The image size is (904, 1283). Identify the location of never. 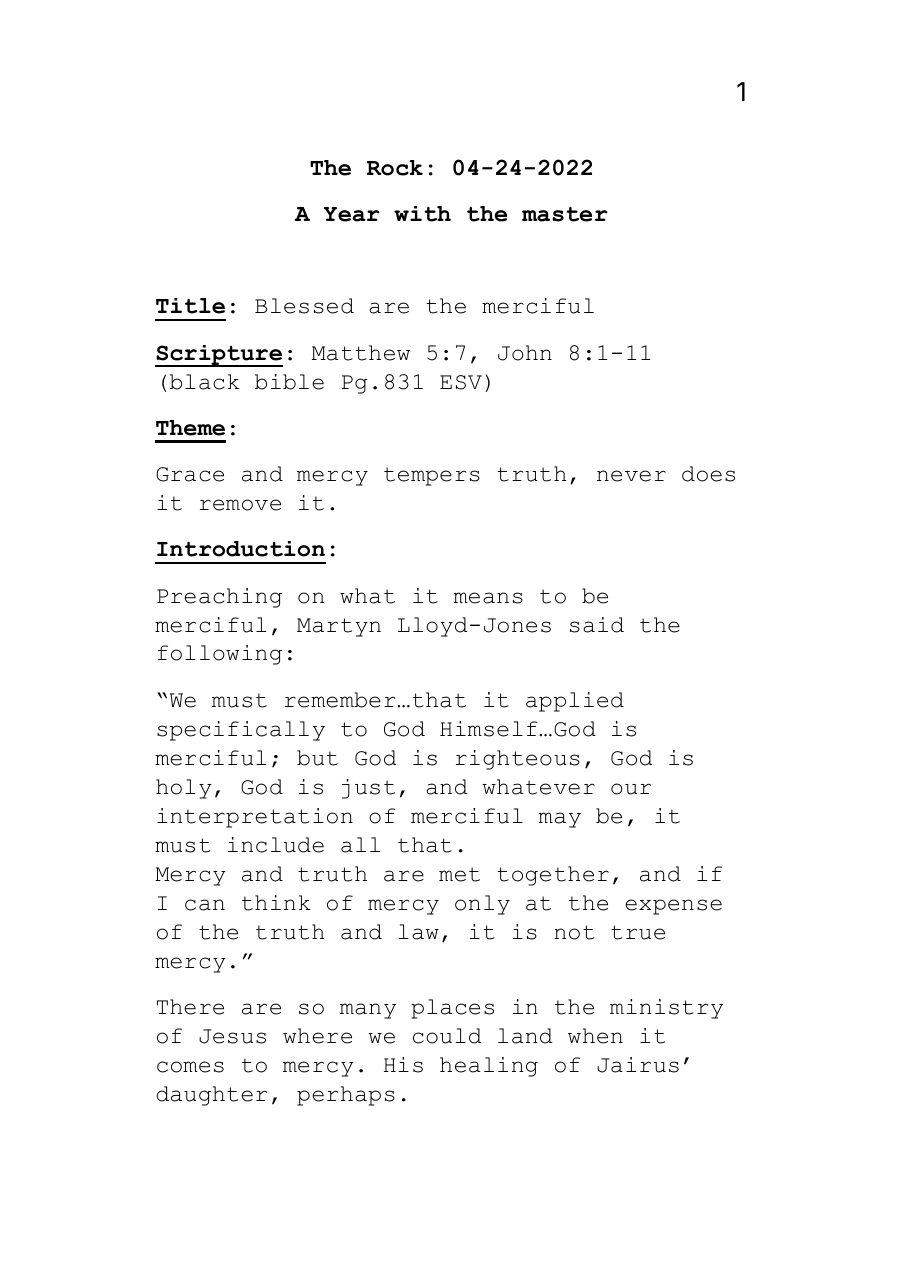
(631, 476).
